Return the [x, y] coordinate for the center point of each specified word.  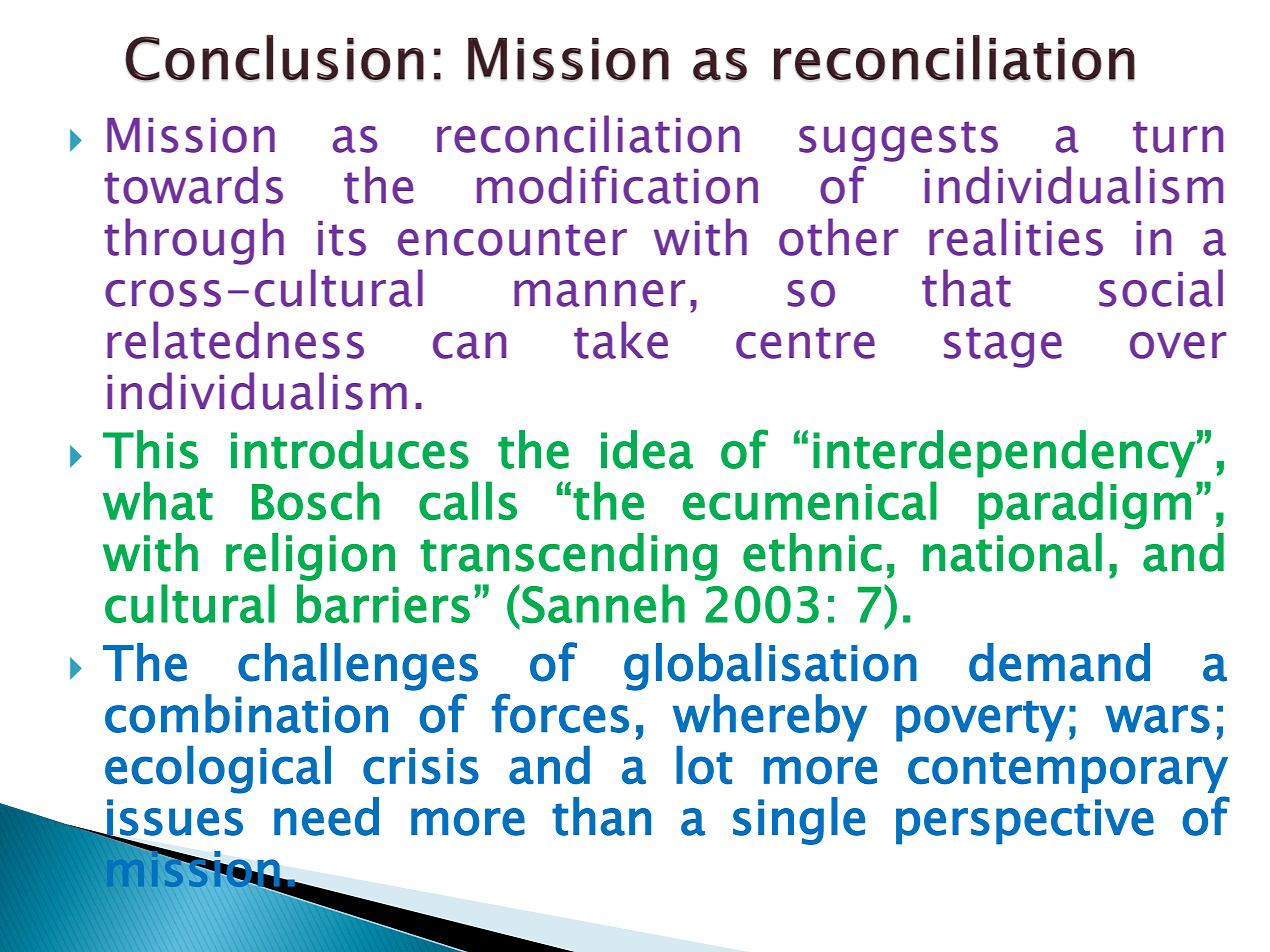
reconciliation [588, 134]
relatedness [235, 340]
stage [1003, 347]
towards [193, 185]
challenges [358, 667]
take [621, 340]
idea [647, 449]
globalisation [770, 667]
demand [1059, 662]
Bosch [316, 500]
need [326, 816]
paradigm [1084, 505]
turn [1178, 137]
